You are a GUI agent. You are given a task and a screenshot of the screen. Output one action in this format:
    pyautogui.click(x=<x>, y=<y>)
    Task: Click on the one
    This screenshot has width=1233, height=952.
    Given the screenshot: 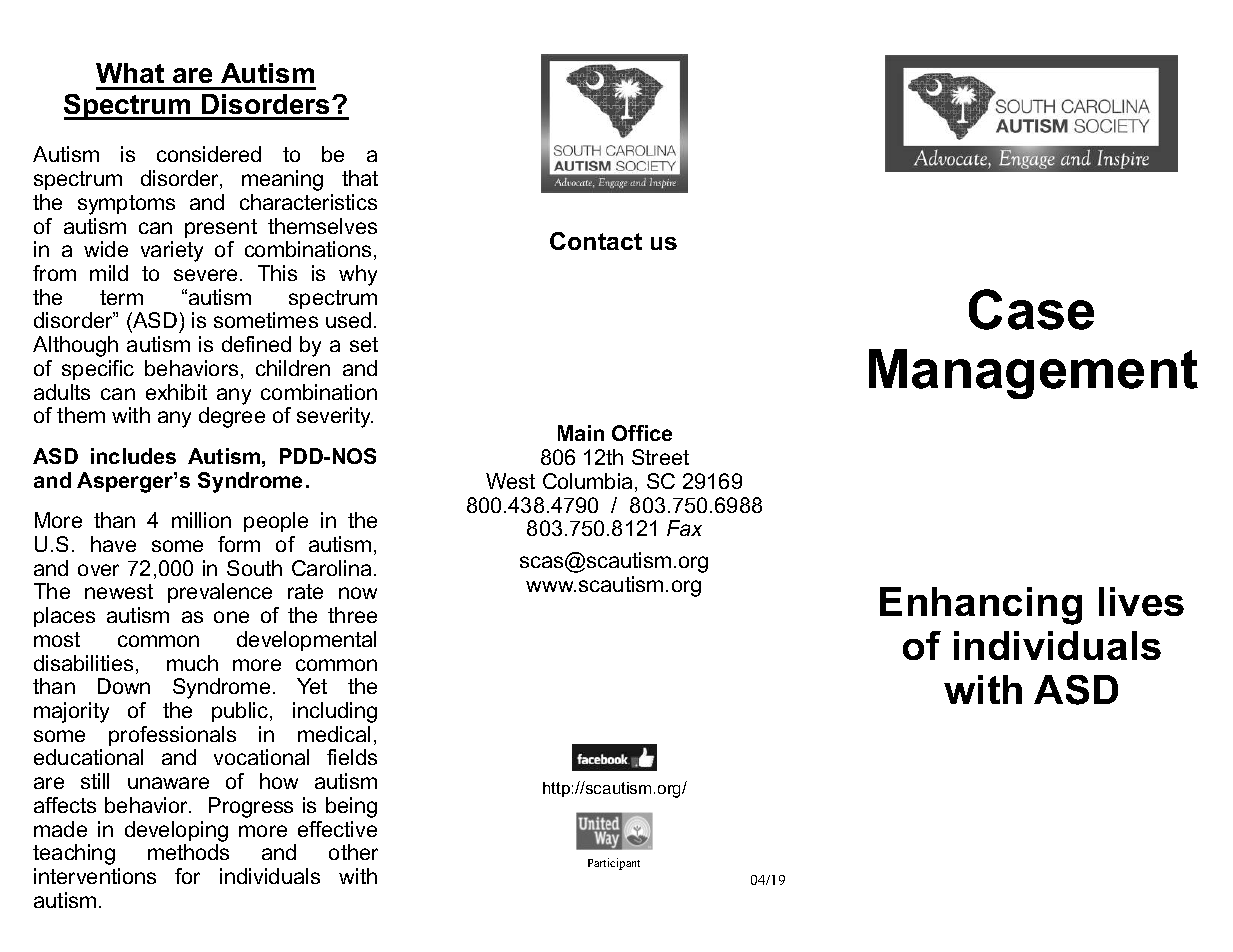 What is the action you would take?
    pyautogui.click(x=231, y=617)
